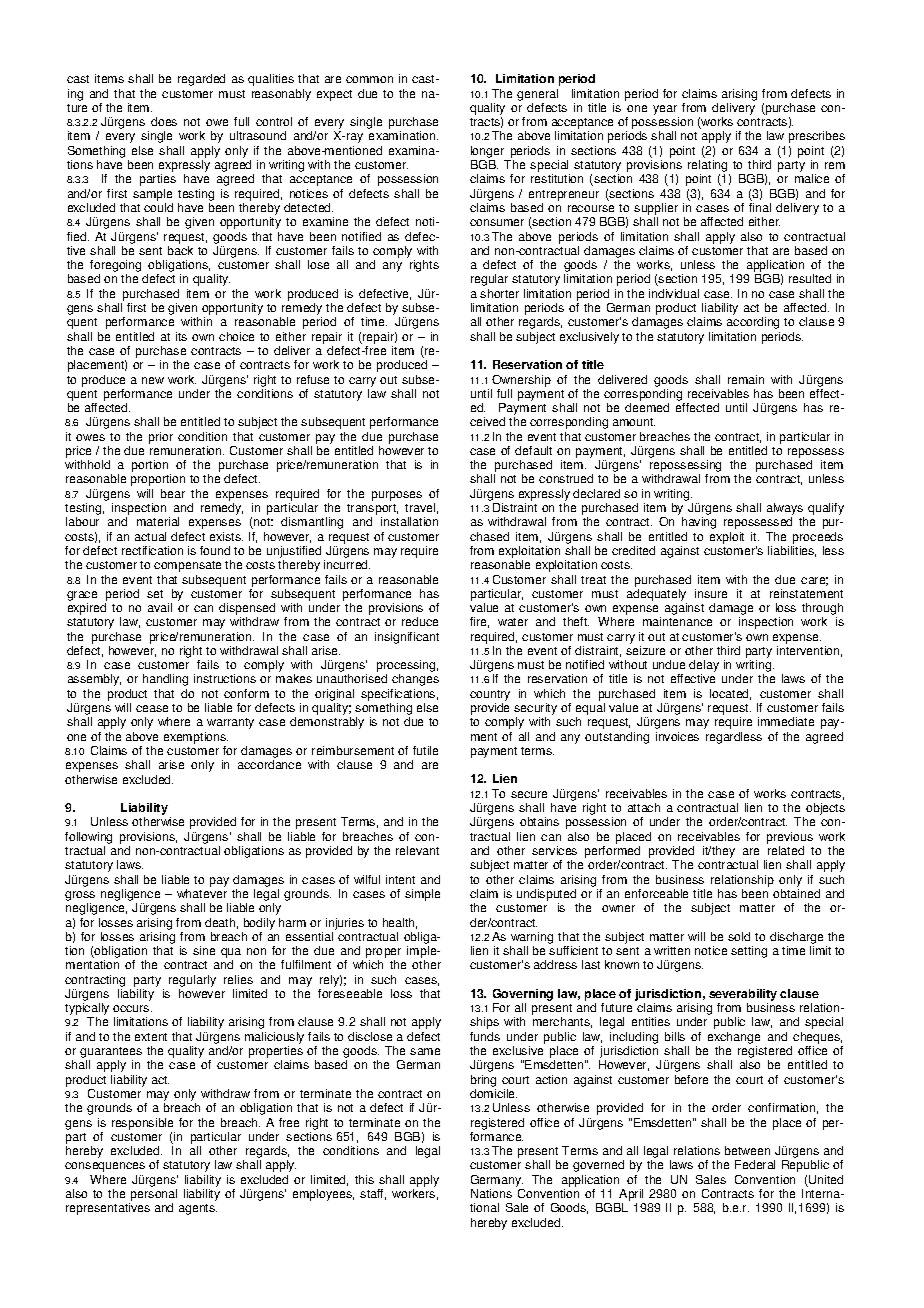 The image size is (924, 1308). I want to click on does, so click(164, 121).
